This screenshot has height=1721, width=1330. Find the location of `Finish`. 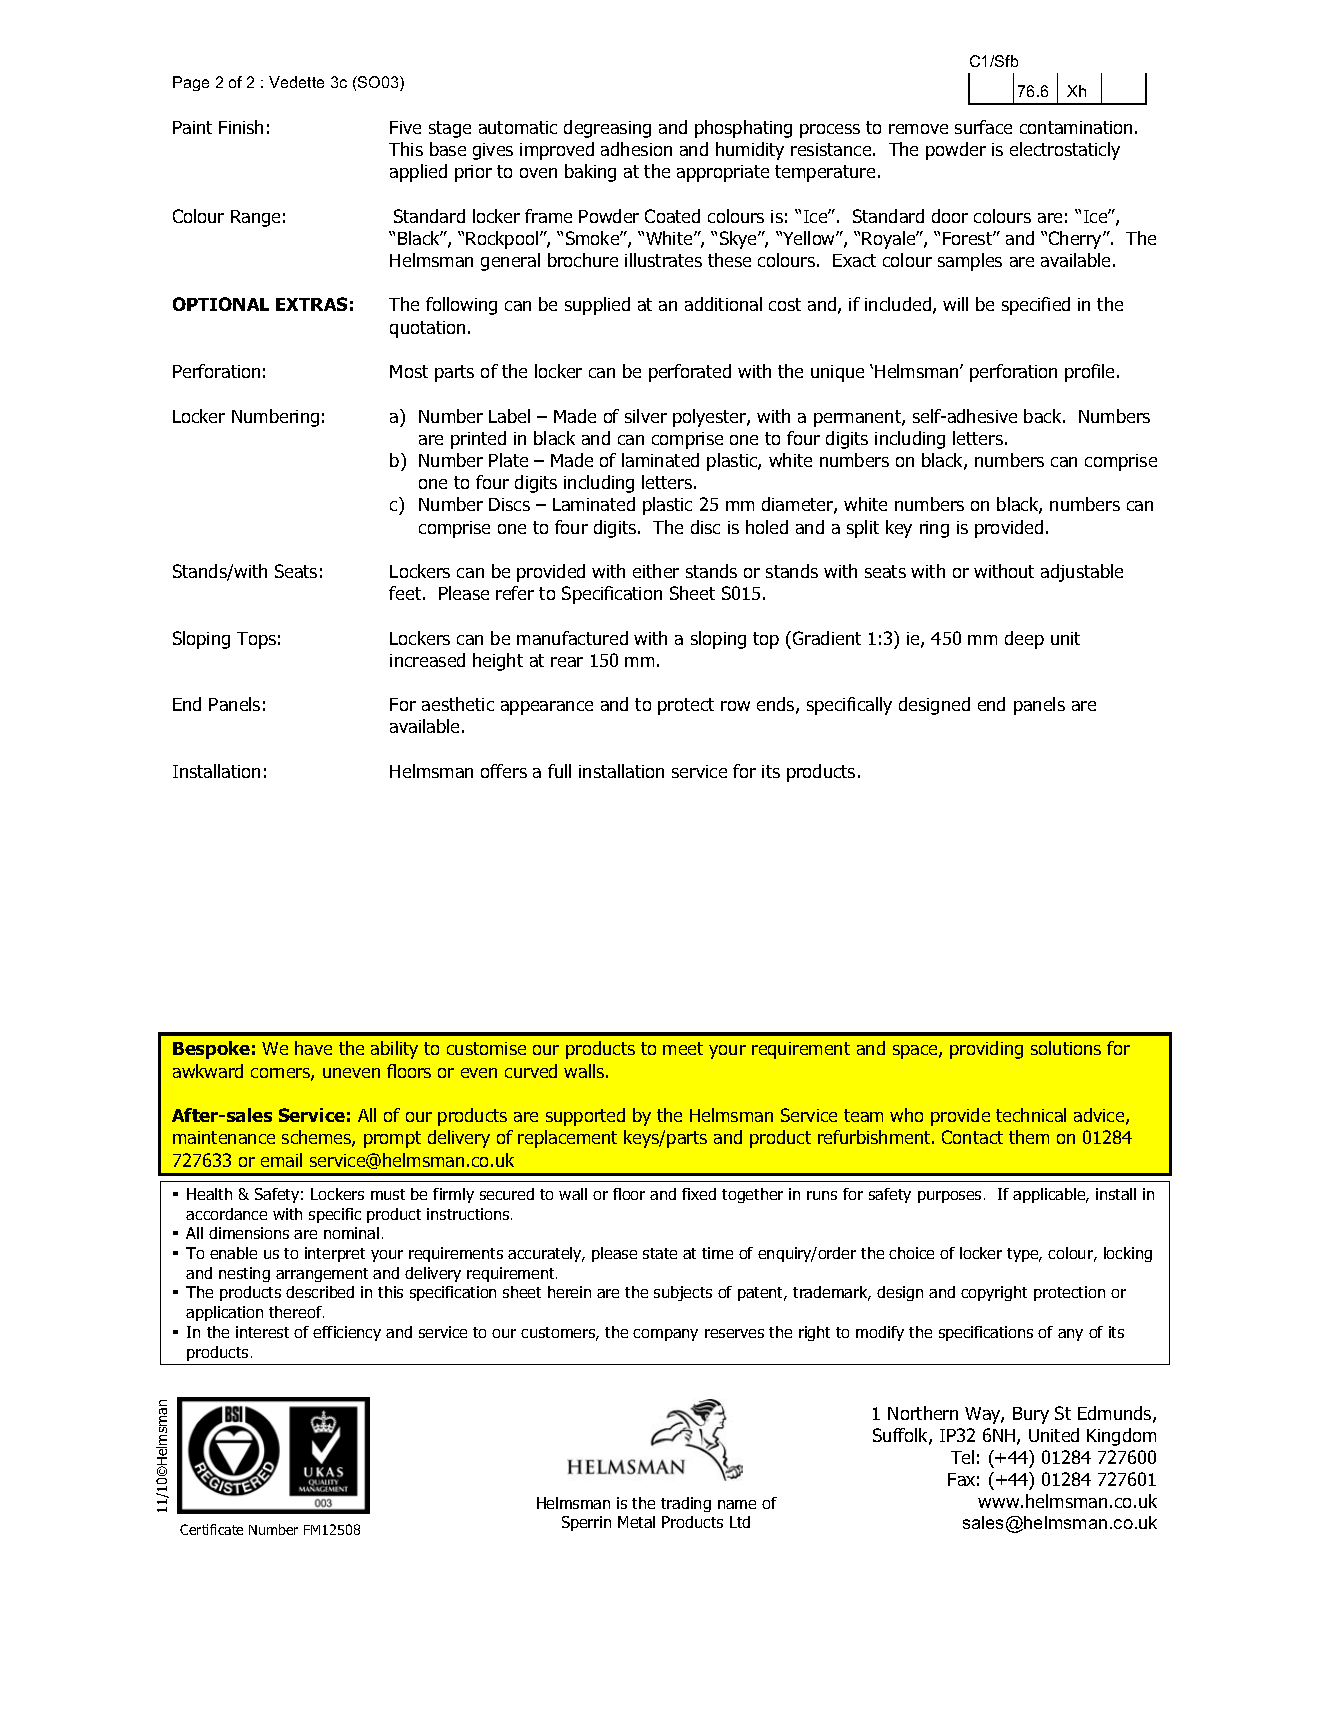

Finish is located at coordinates (241, 127).
